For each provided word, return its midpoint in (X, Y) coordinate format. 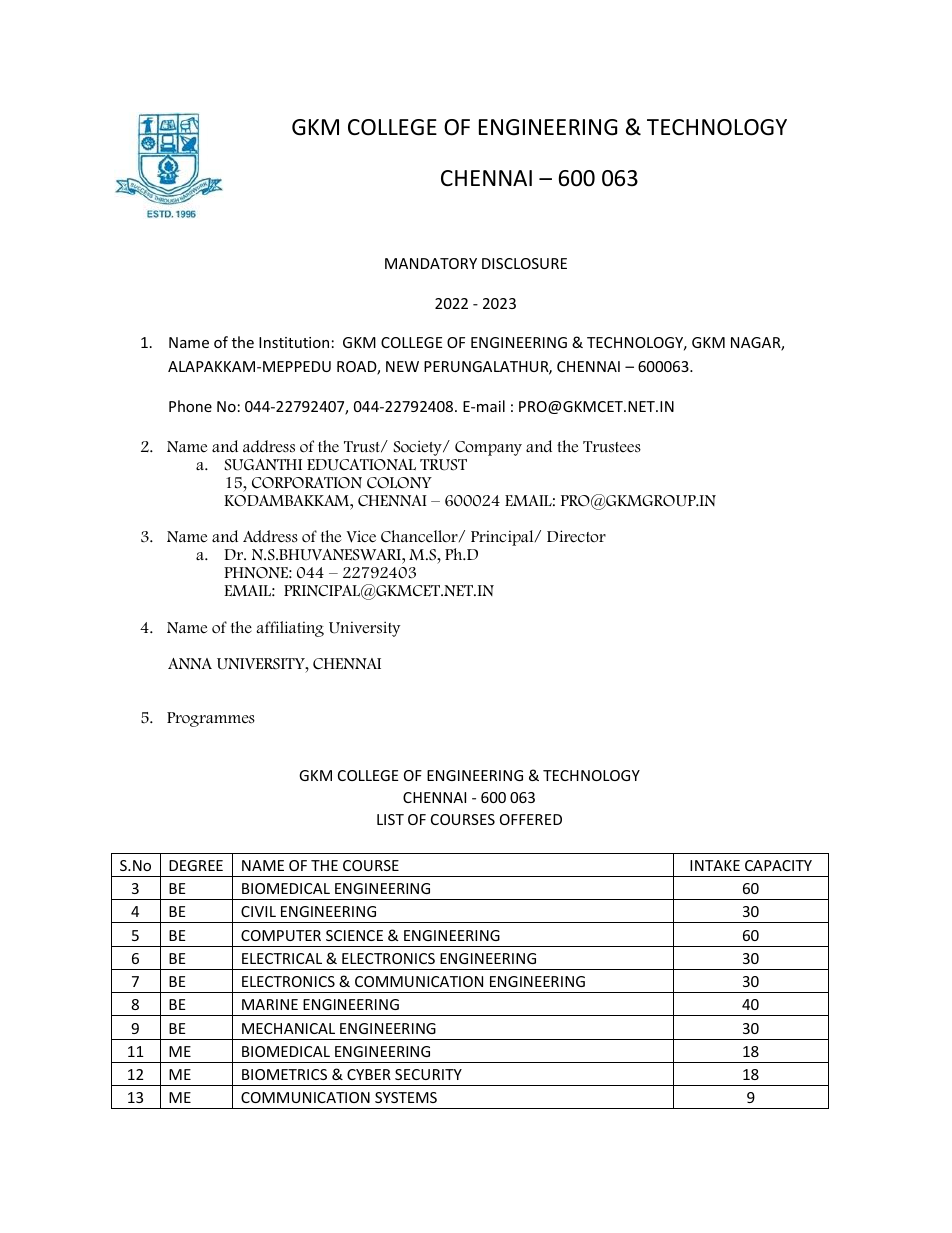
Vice (361, 536)
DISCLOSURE (524, 263)
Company (488, 448)
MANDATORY (431, 263)
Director (576, 536)
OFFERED (531, 819)
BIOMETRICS (284, 1074)
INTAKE (715, 865)
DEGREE (196, 865)
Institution (294, 342)
